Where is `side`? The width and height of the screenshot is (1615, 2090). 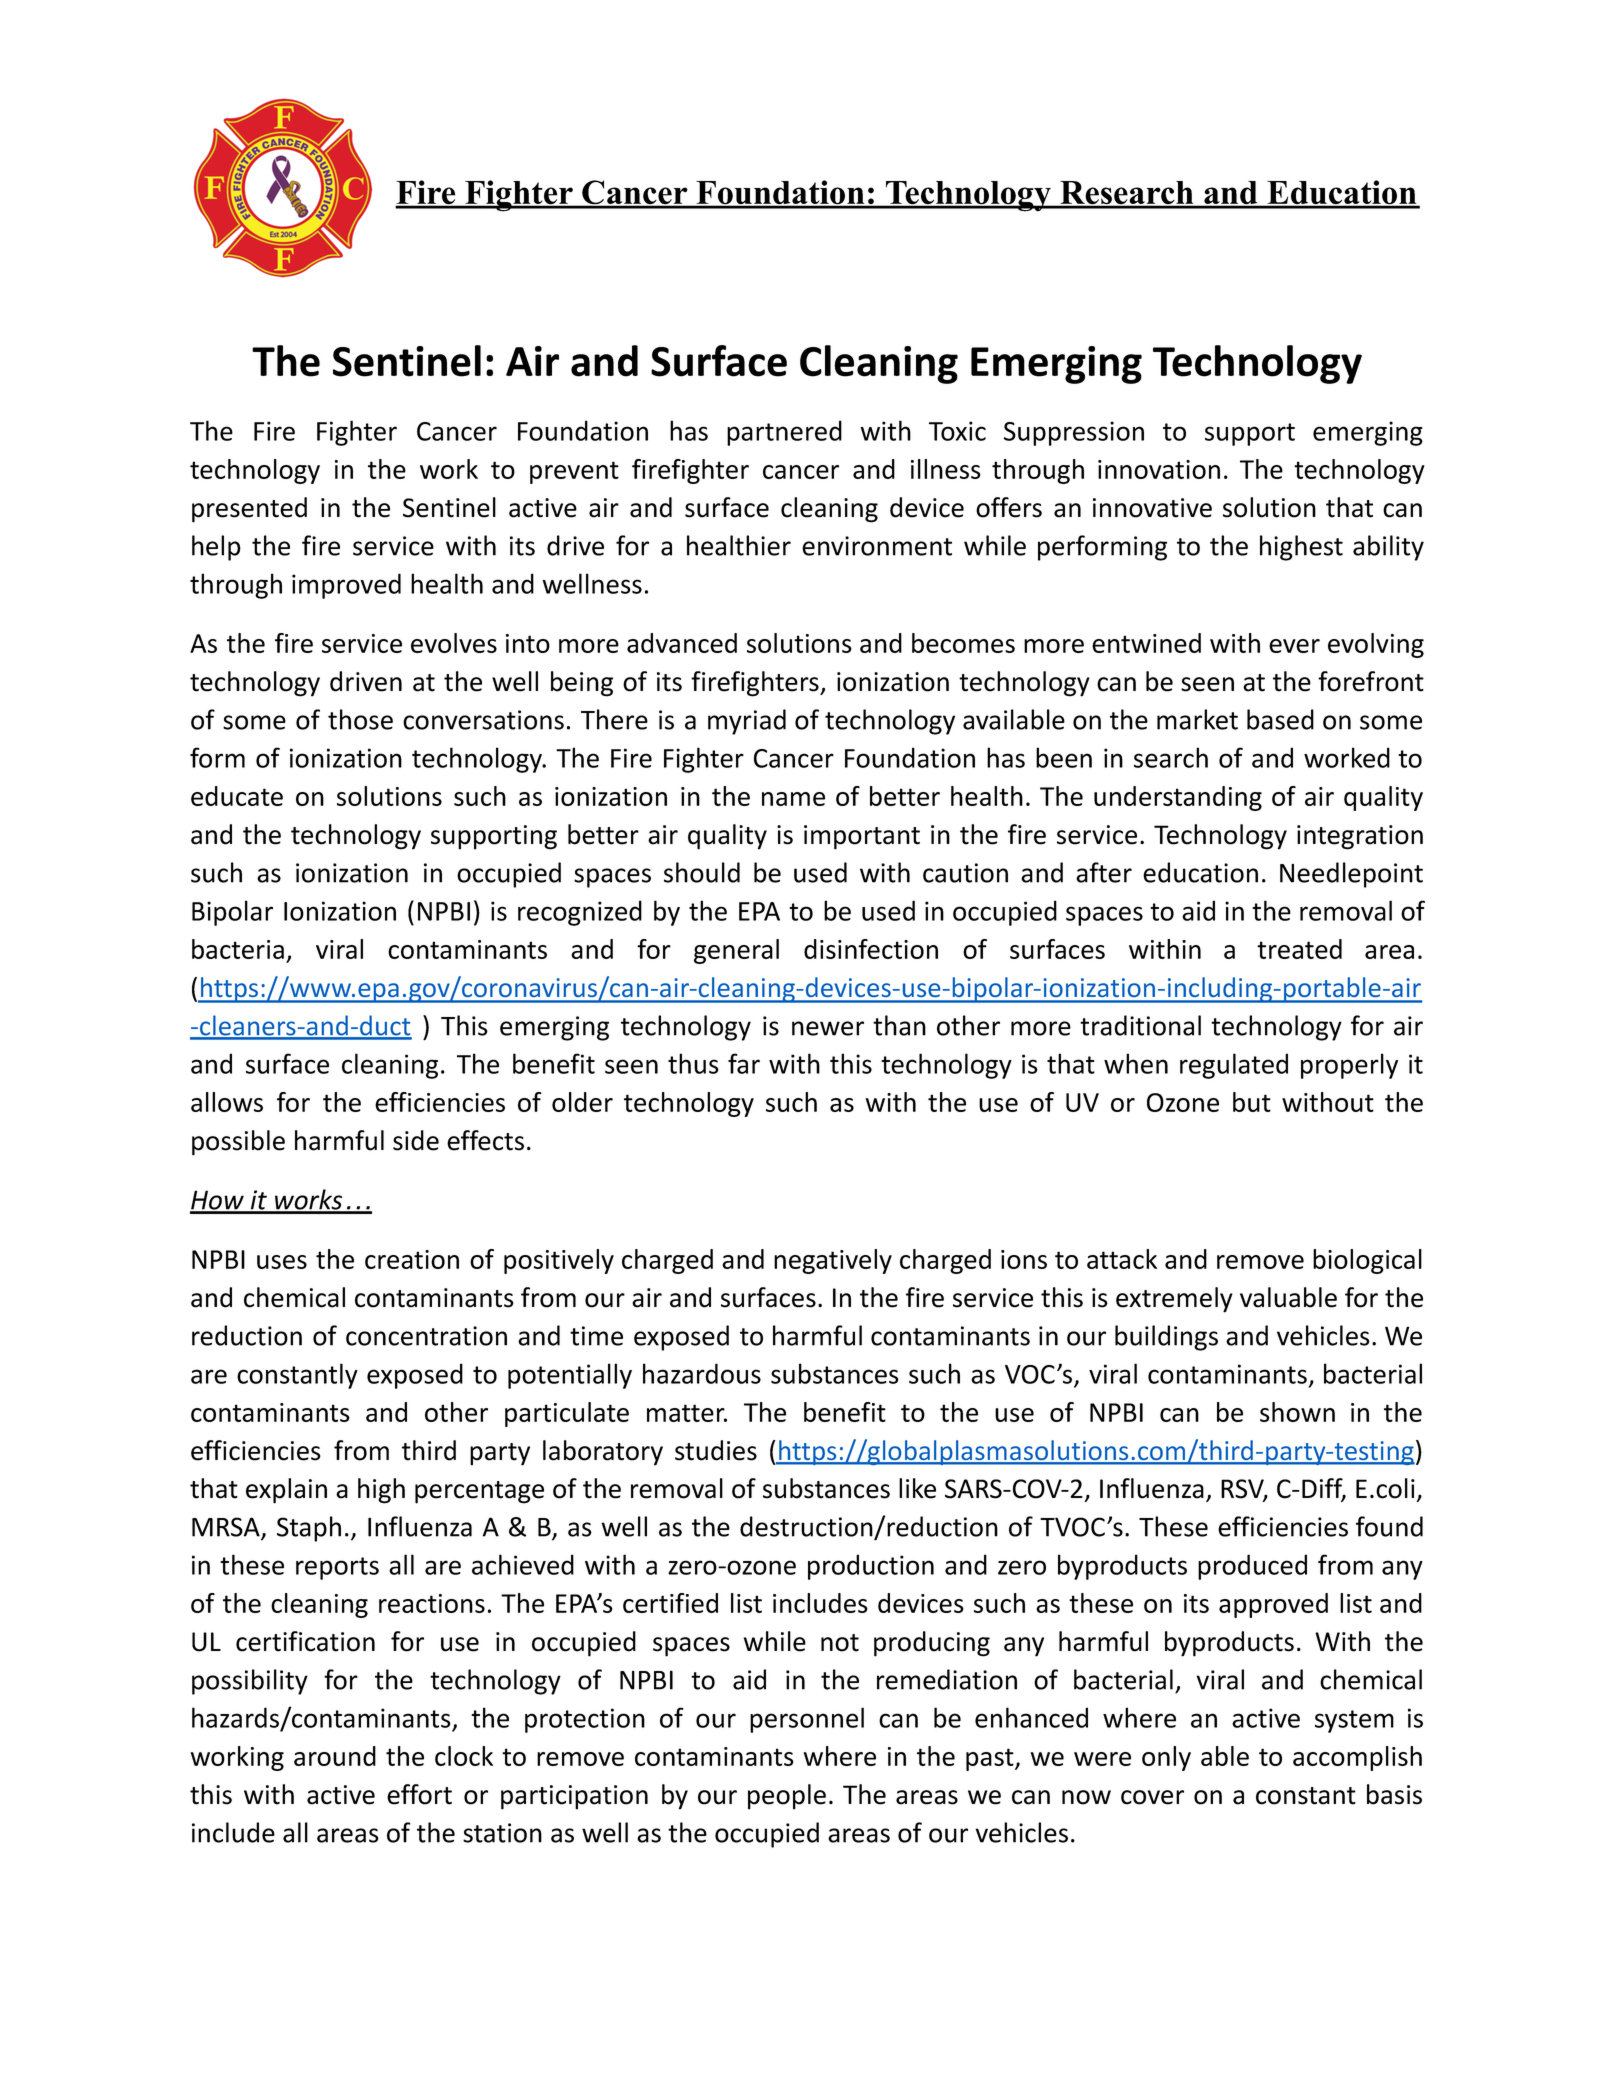
side is located at coordinates (416, 1140).
